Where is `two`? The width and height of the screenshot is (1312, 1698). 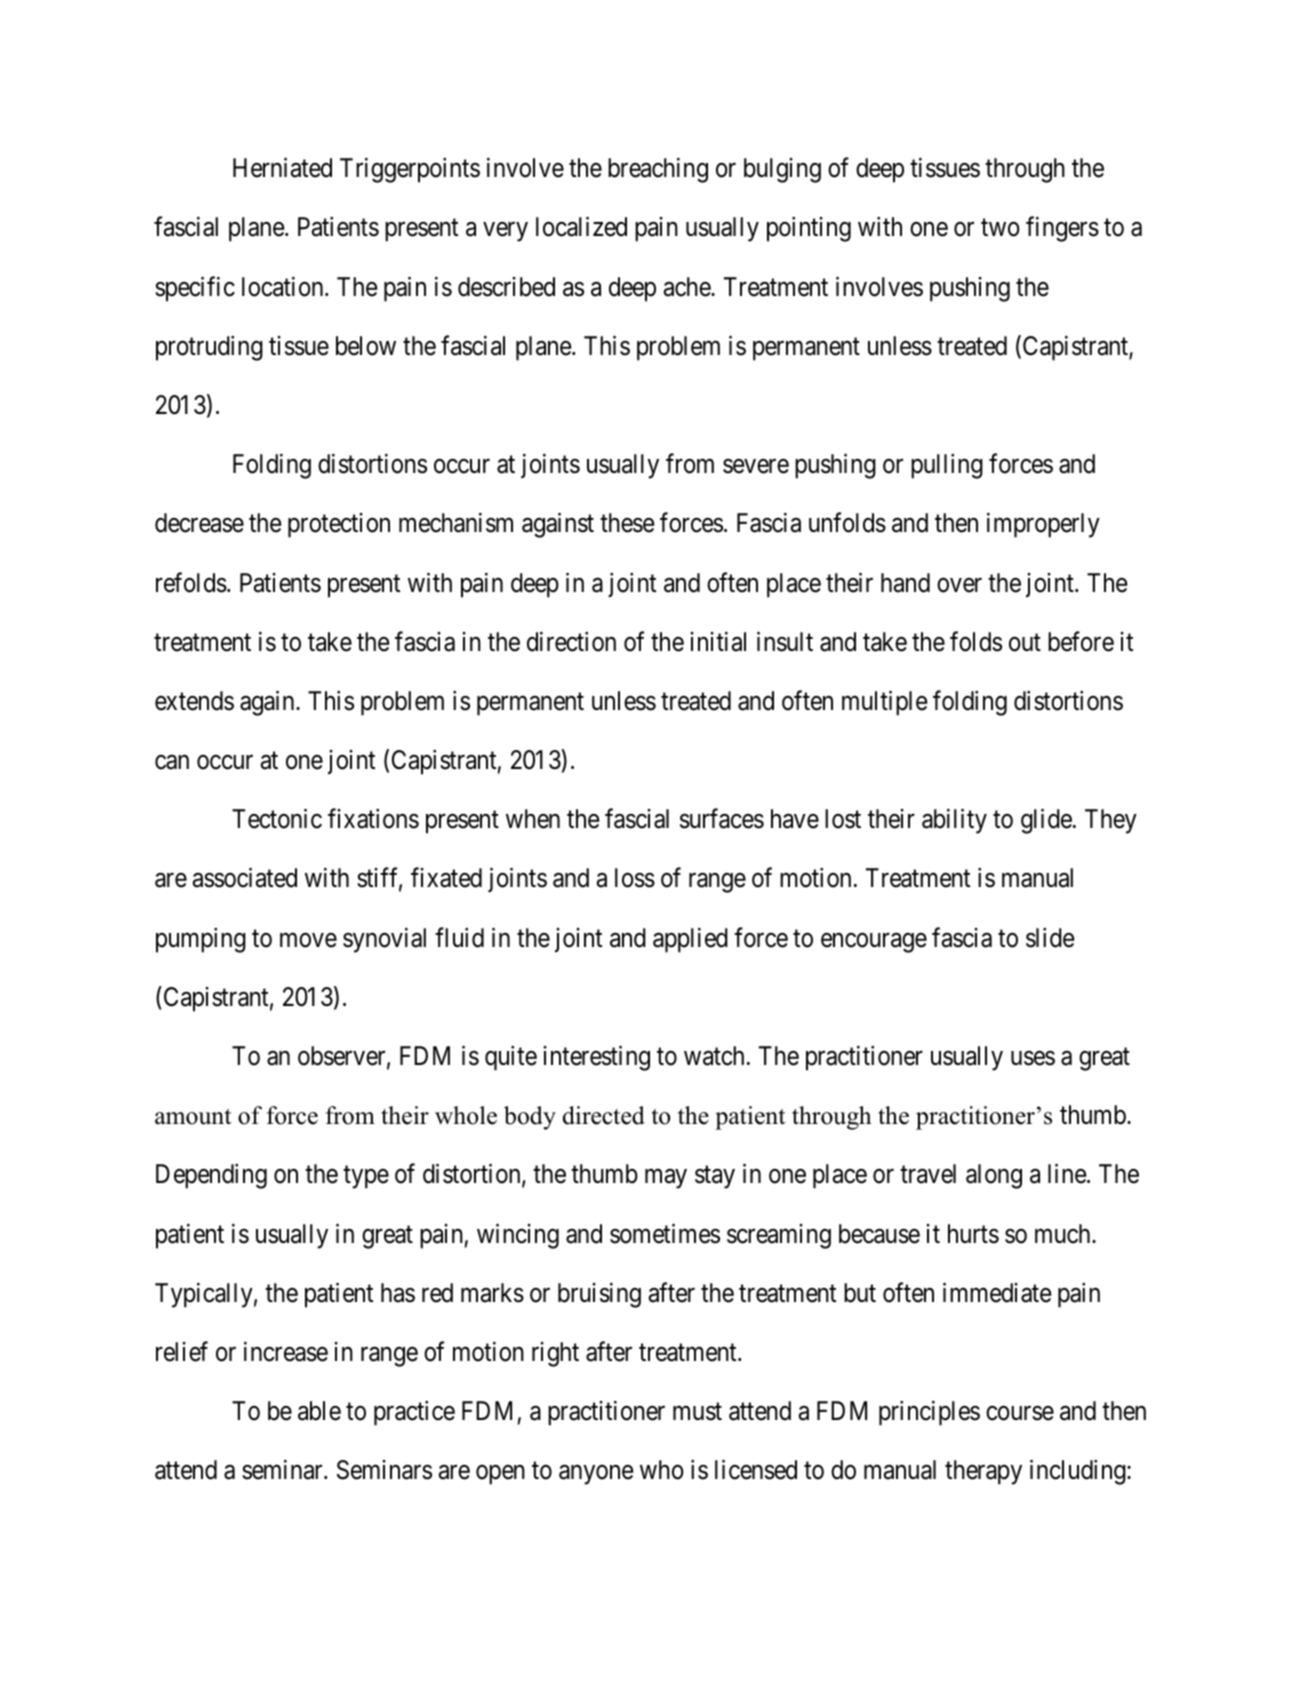 two is located at coordinates (1000, 228).
